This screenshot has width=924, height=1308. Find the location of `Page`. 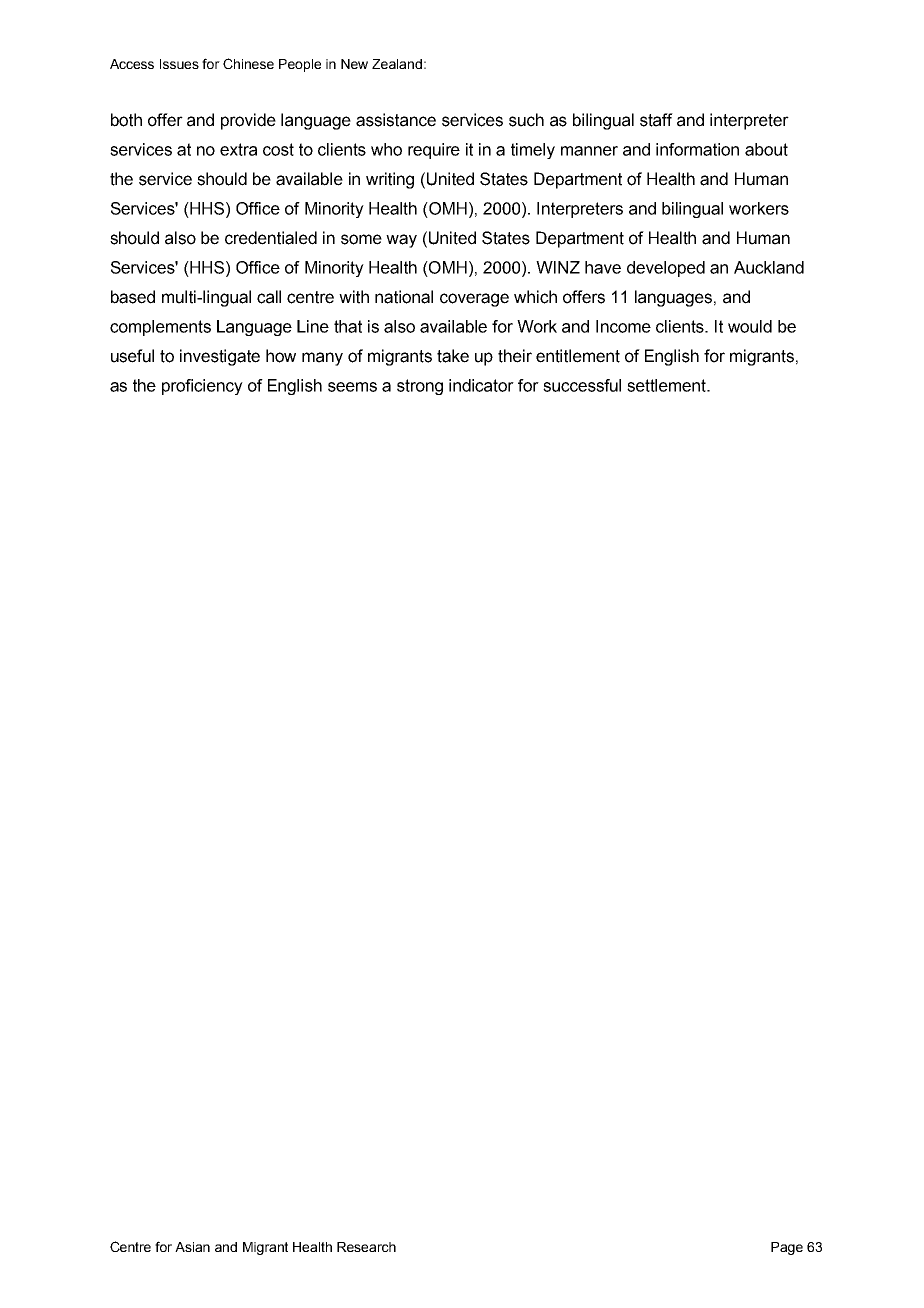

Page is located at coordinates (787, 1248).
